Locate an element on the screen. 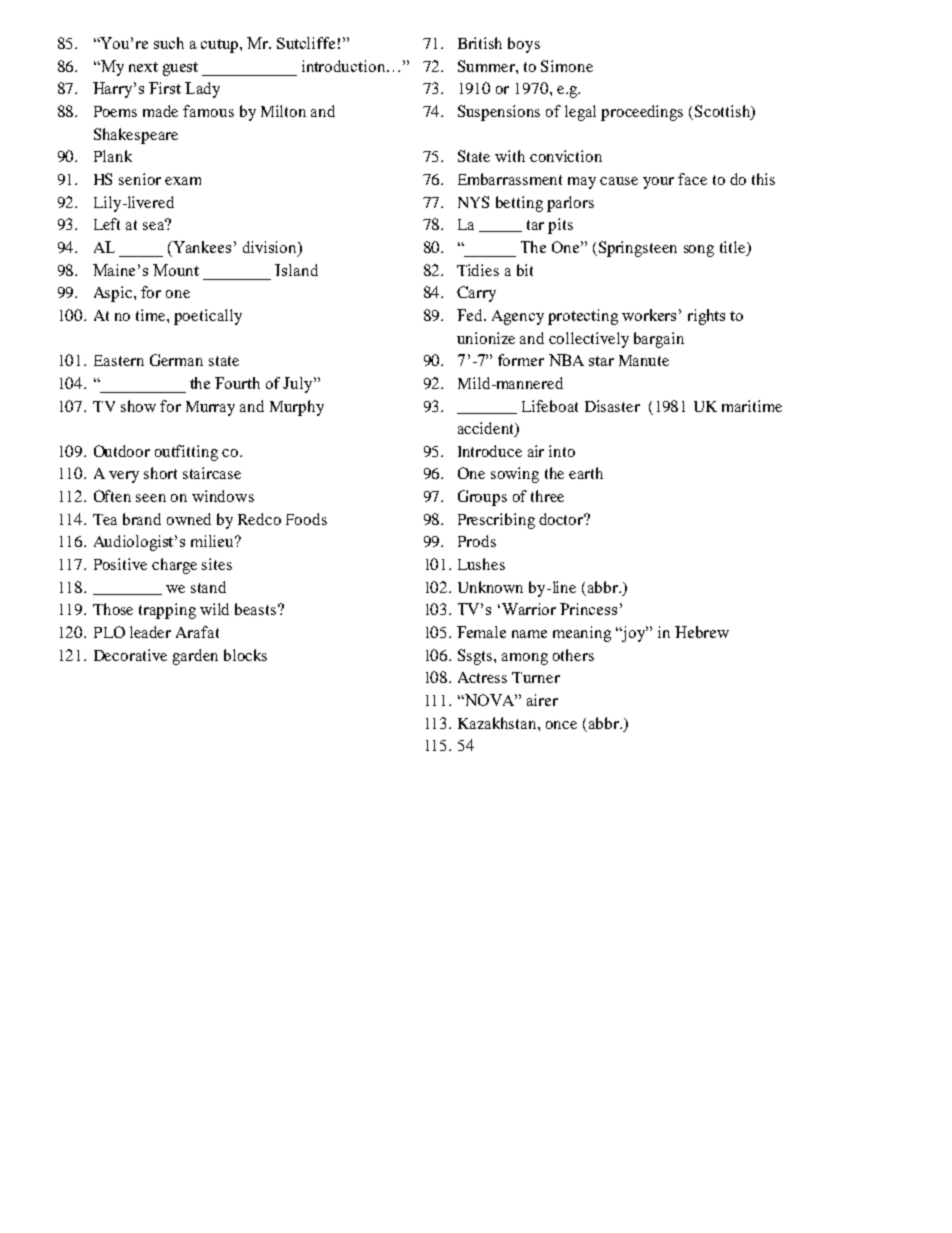 The width and height of the screenshot is (952, 1233). Actress is located at coordinates (482, 677).
